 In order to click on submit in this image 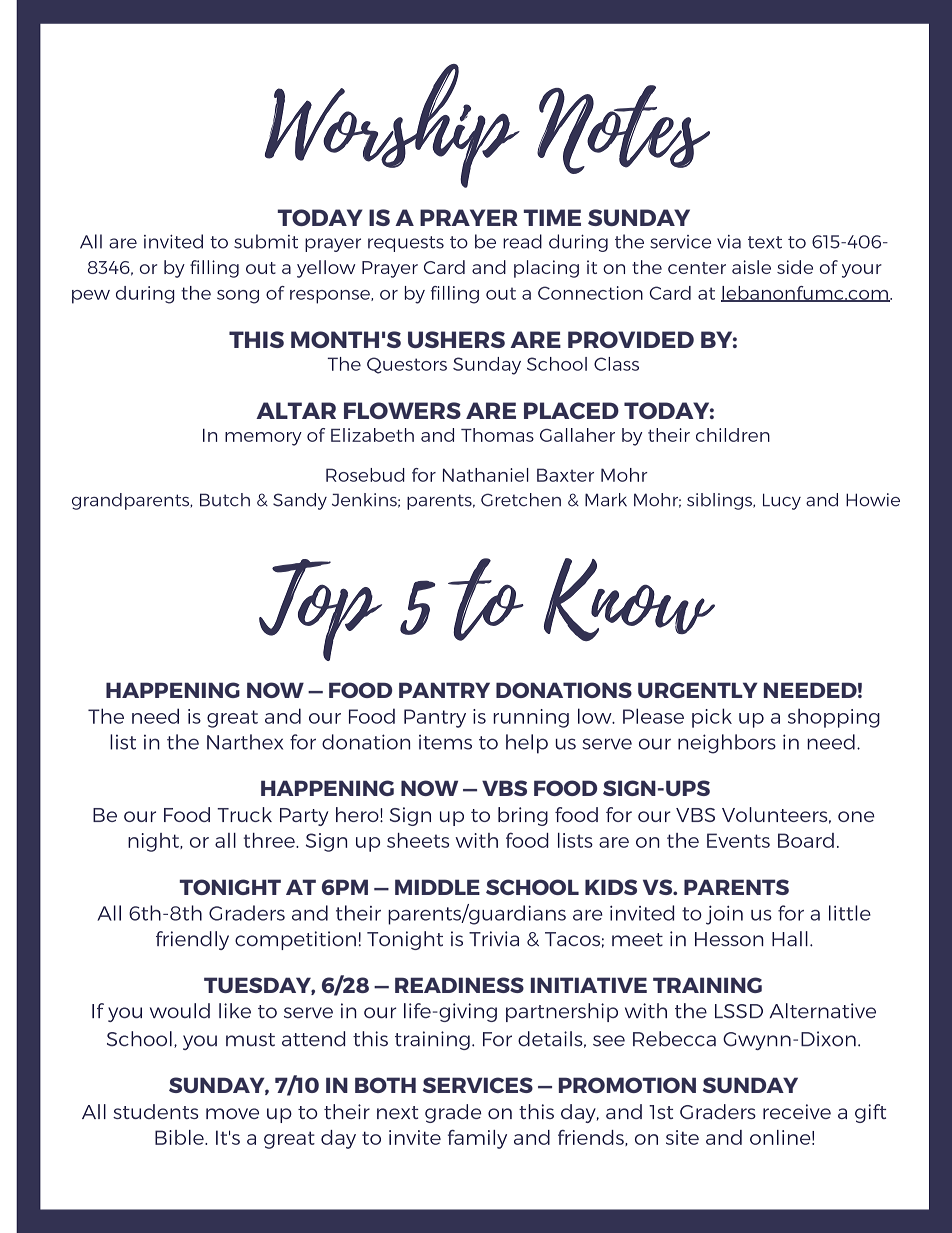, I will do `click(266, 241)`.
